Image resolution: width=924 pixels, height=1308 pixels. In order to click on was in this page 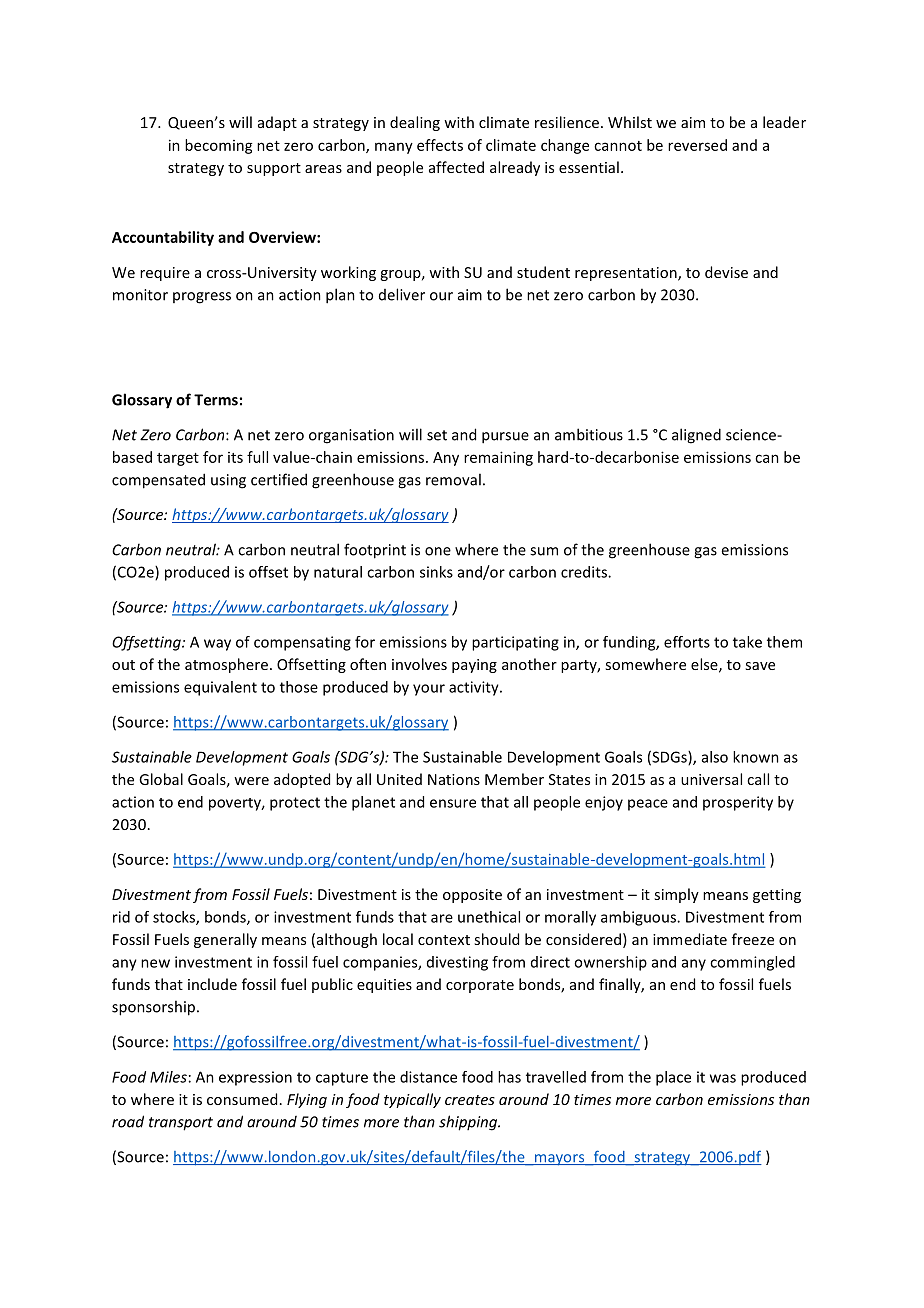, I will do `click(723, 1078)`.
